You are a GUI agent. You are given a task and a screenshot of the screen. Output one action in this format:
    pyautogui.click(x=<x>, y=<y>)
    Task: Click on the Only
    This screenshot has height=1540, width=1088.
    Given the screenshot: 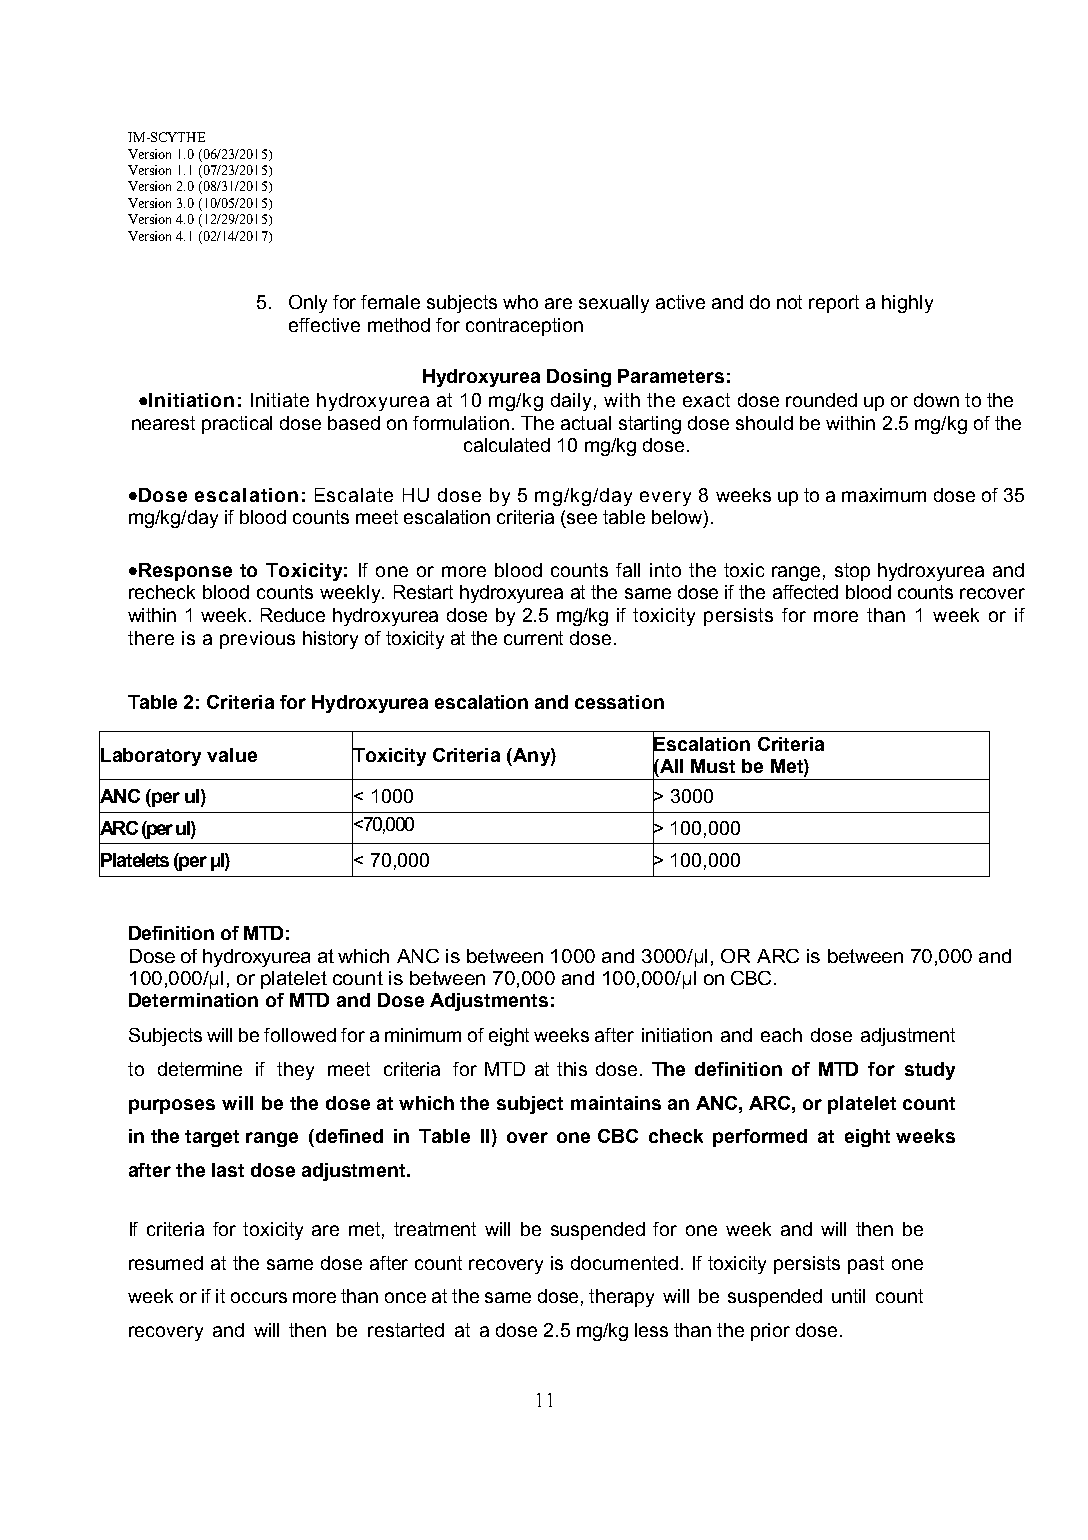 What is the action you would take?
    pyautogui.click(x=308, y=304)
